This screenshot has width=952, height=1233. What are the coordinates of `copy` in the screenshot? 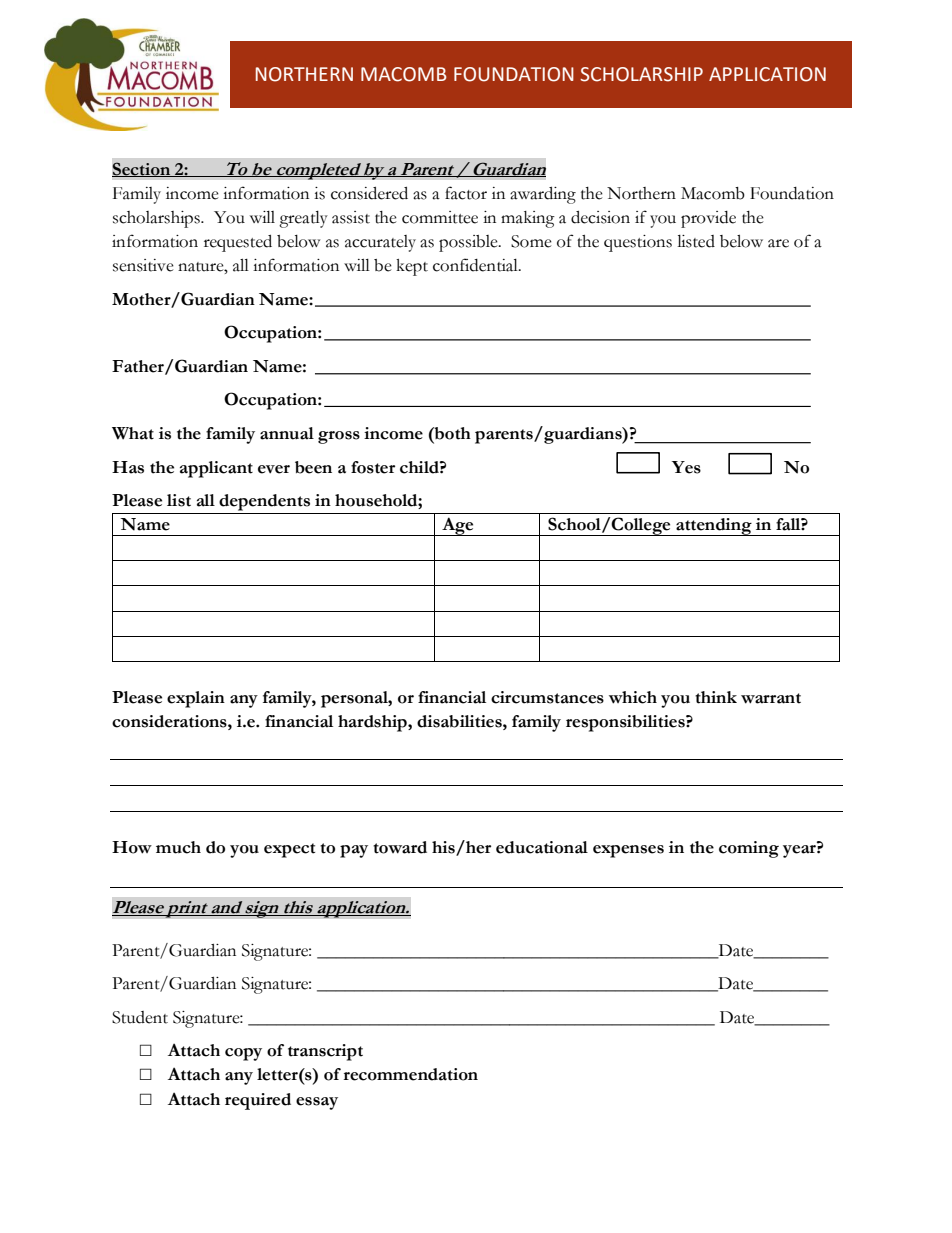 It's located at (243, 1054).
